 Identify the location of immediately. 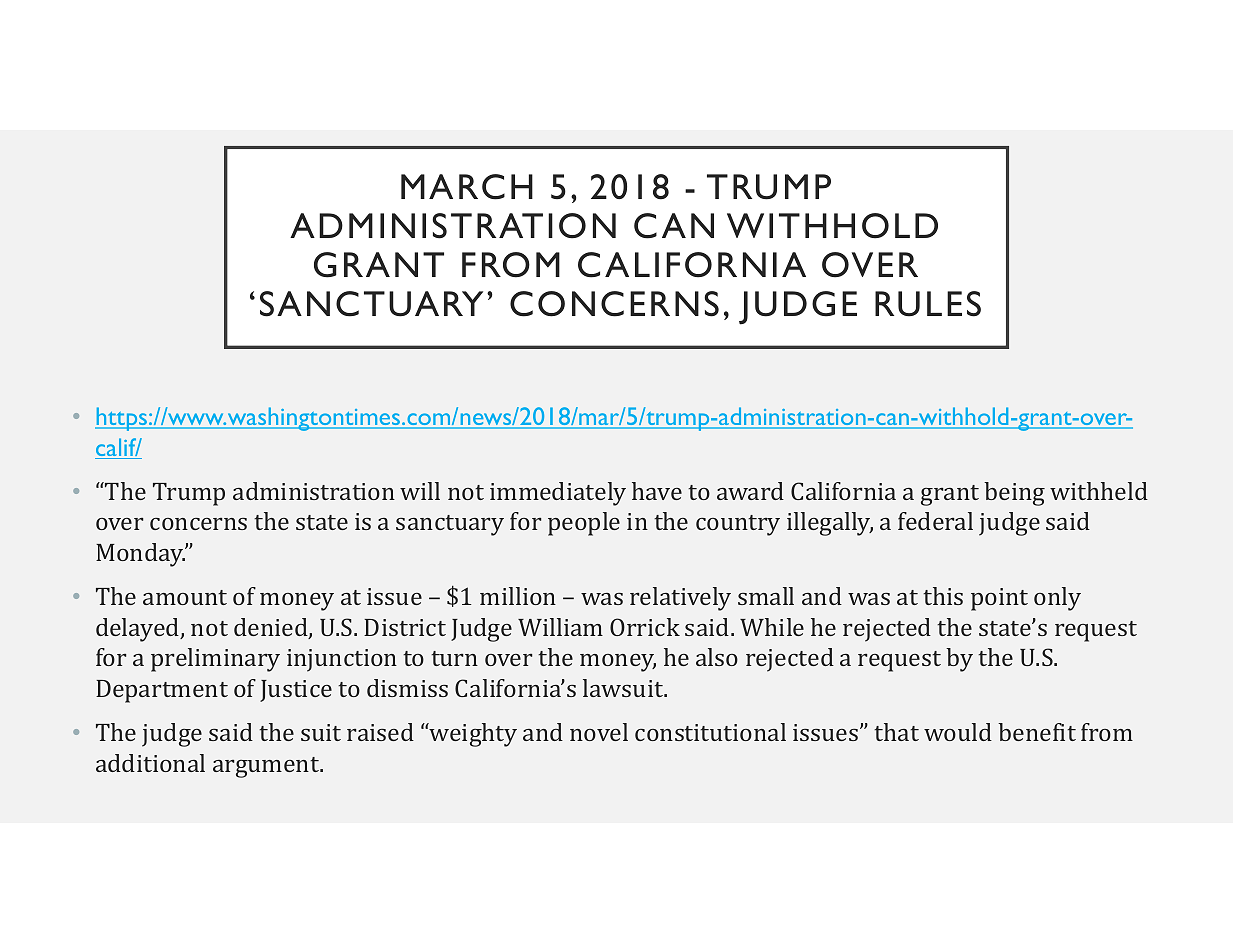
(558, 494).
